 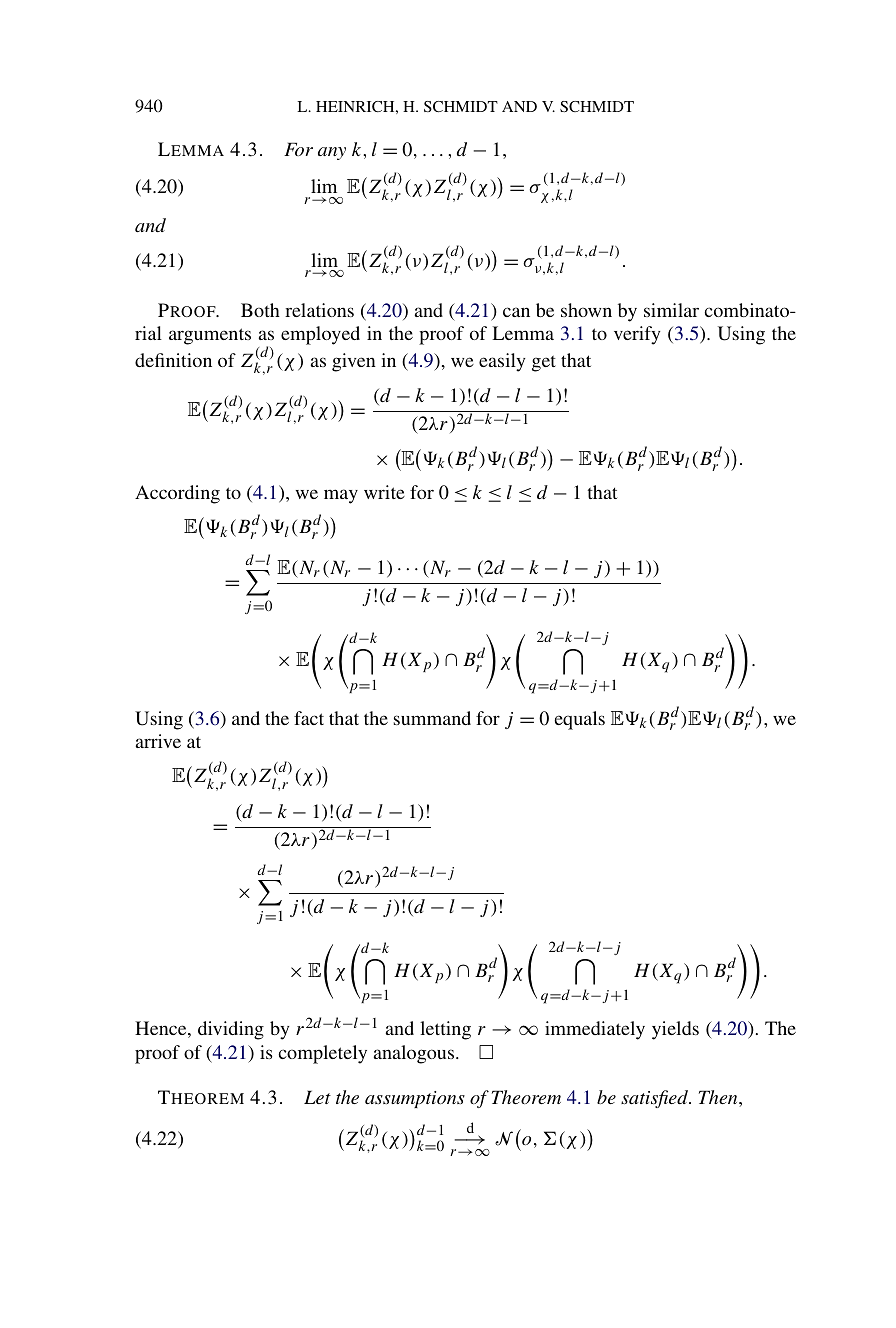 What do you see at coordinates (332, 153) in the screenshot?
I see `any` at bounding box center [332, 153].
